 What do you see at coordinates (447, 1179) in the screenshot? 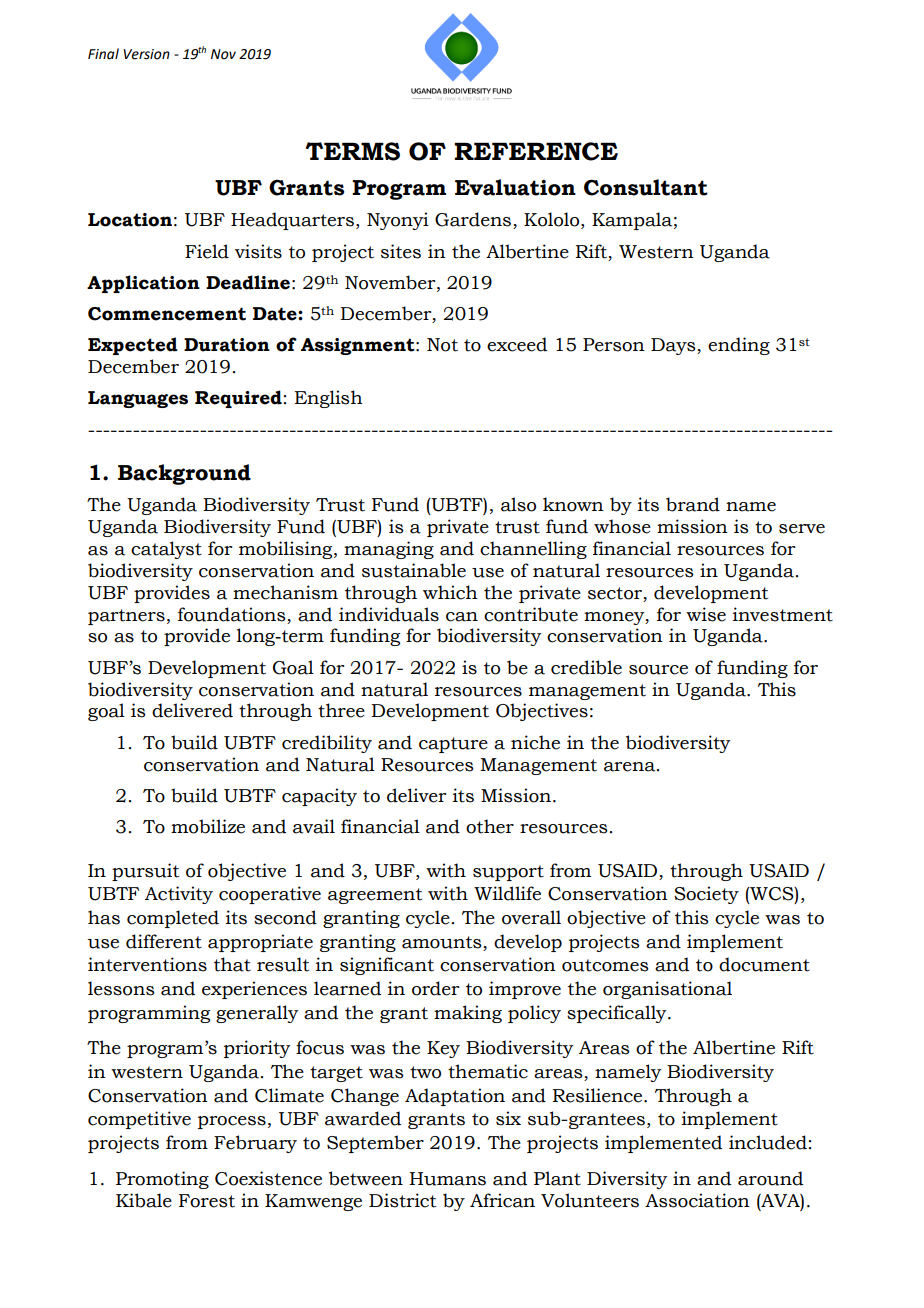
I see `Humans` at bounding box center [447, 1179].
